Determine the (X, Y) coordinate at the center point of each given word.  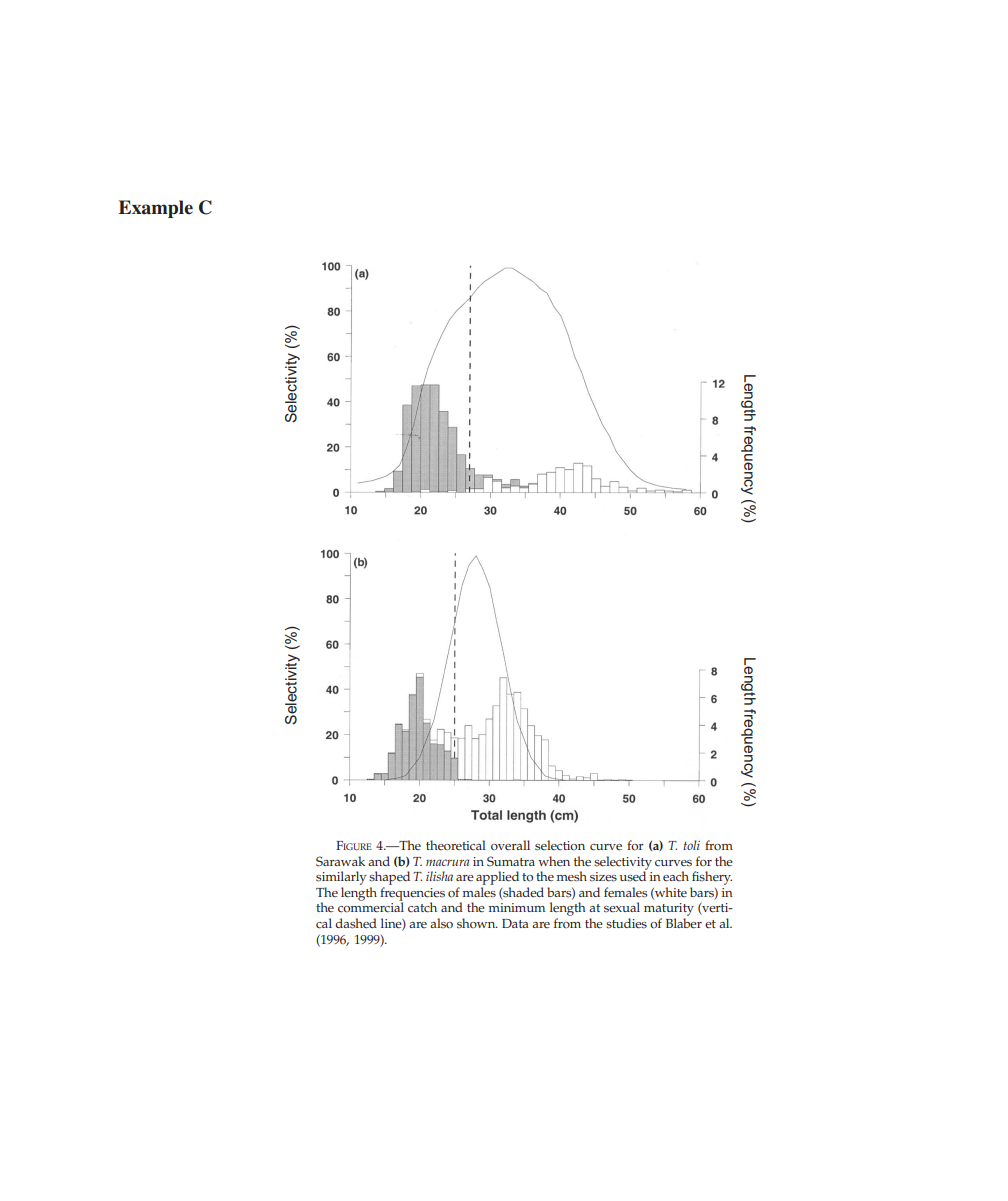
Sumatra (511, 861)
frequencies (412, 893)
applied (497, 878)
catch (422, 907)
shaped (389, 878)
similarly (341, 878)
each (676, 876)
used (633, 875)
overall (510, 845)
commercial (371, 906)
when (554, 861)
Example (155, 209)
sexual (622, 907)
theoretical (456, 845)
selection (560, 845)
